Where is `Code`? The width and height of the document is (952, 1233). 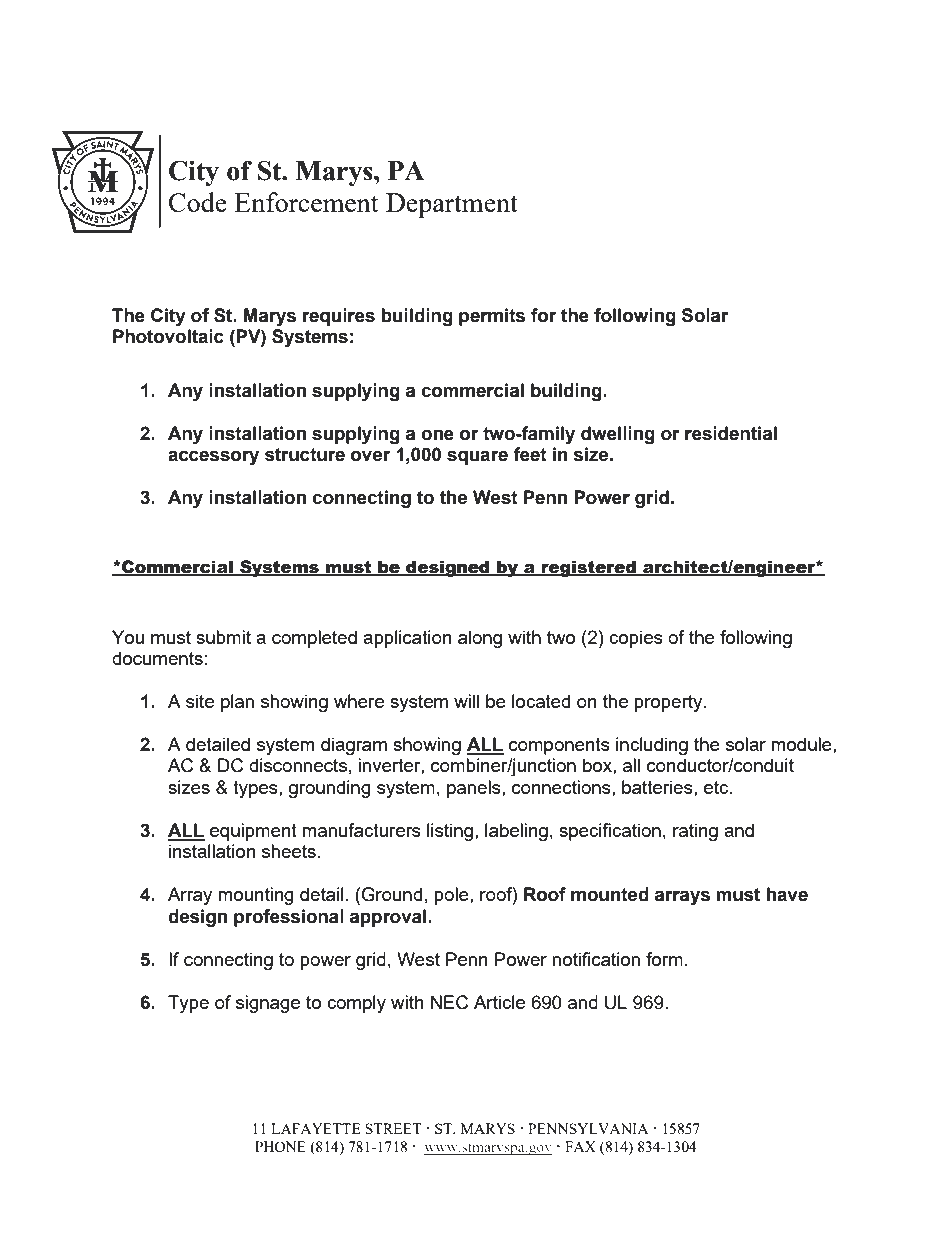
Code is located at coordinates (198, 202).
